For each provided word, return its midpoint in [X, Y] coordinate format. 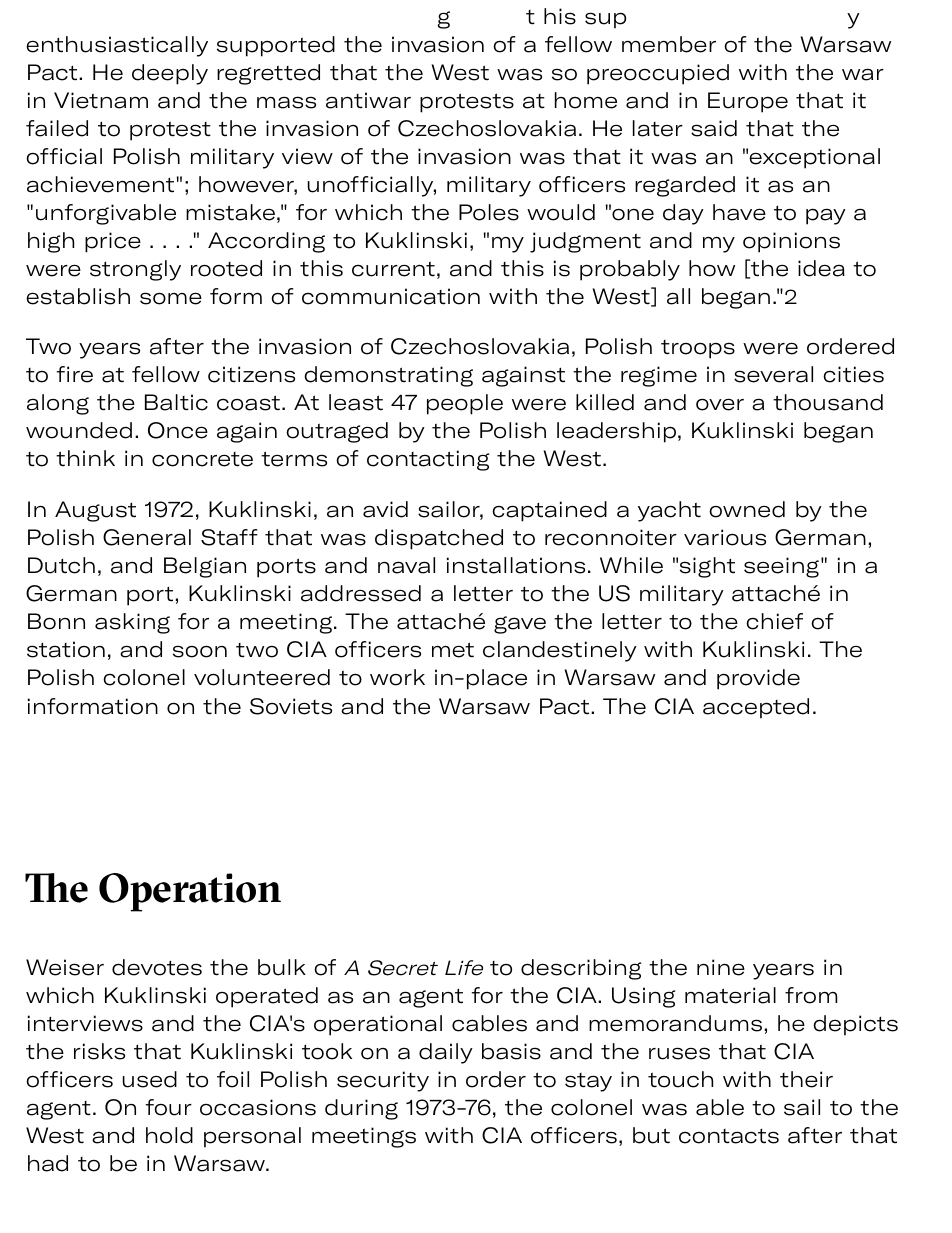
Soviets [291, 706]
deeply [170, 74]
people [465, 404]
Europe [748, 102]
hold [169, 1135]
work [397, 677]
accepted [756, 708]
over [720, 404]
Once [178, 430]
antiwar [368, 100]
